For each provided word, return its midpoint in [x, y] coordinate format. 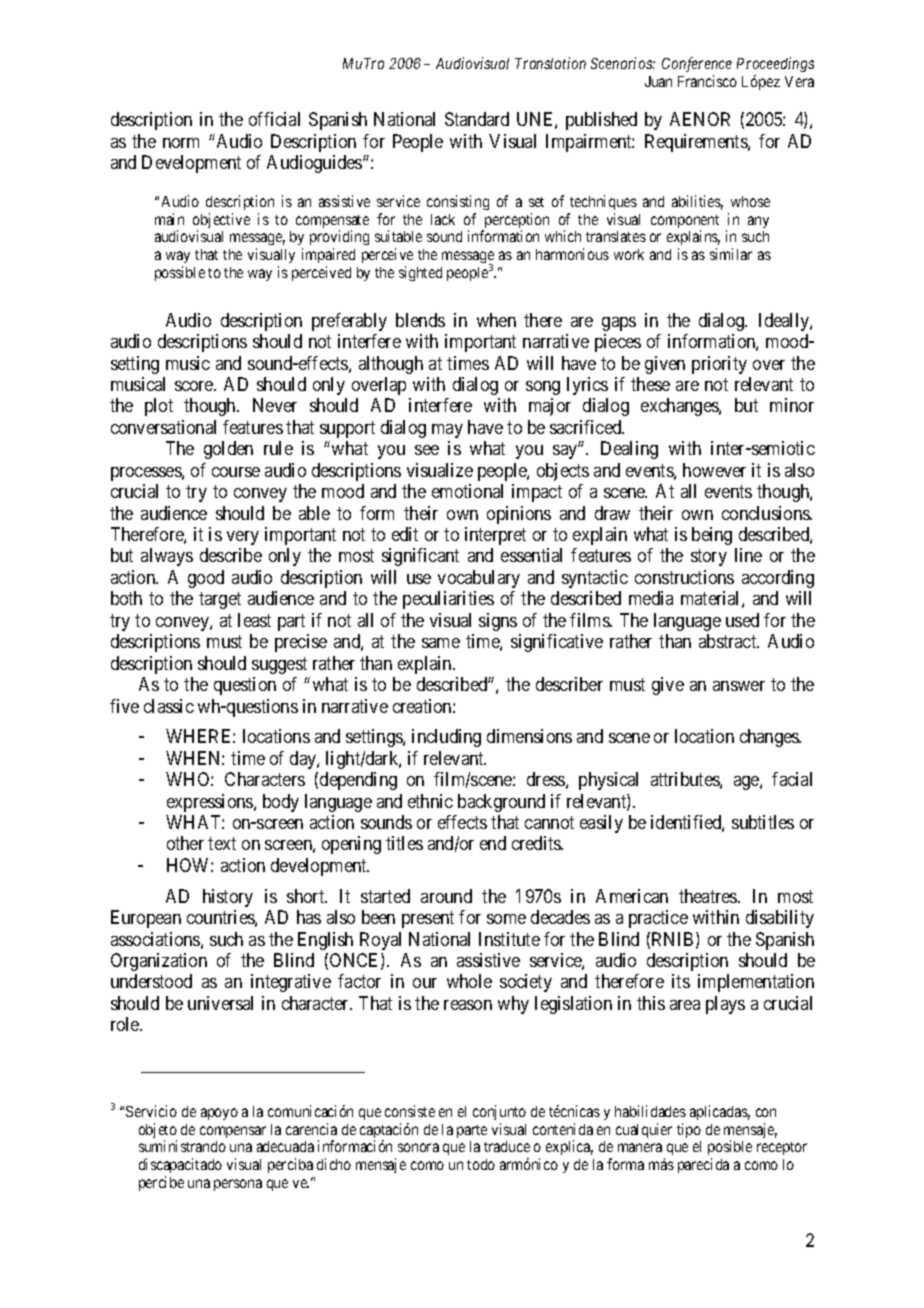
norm [181, 143]
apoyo [219, 1114]
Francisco [707, 81]
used [742, 620]
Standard [477, 119]
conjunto [499, 1112]
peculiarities [448, 600]
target [220, 601]
